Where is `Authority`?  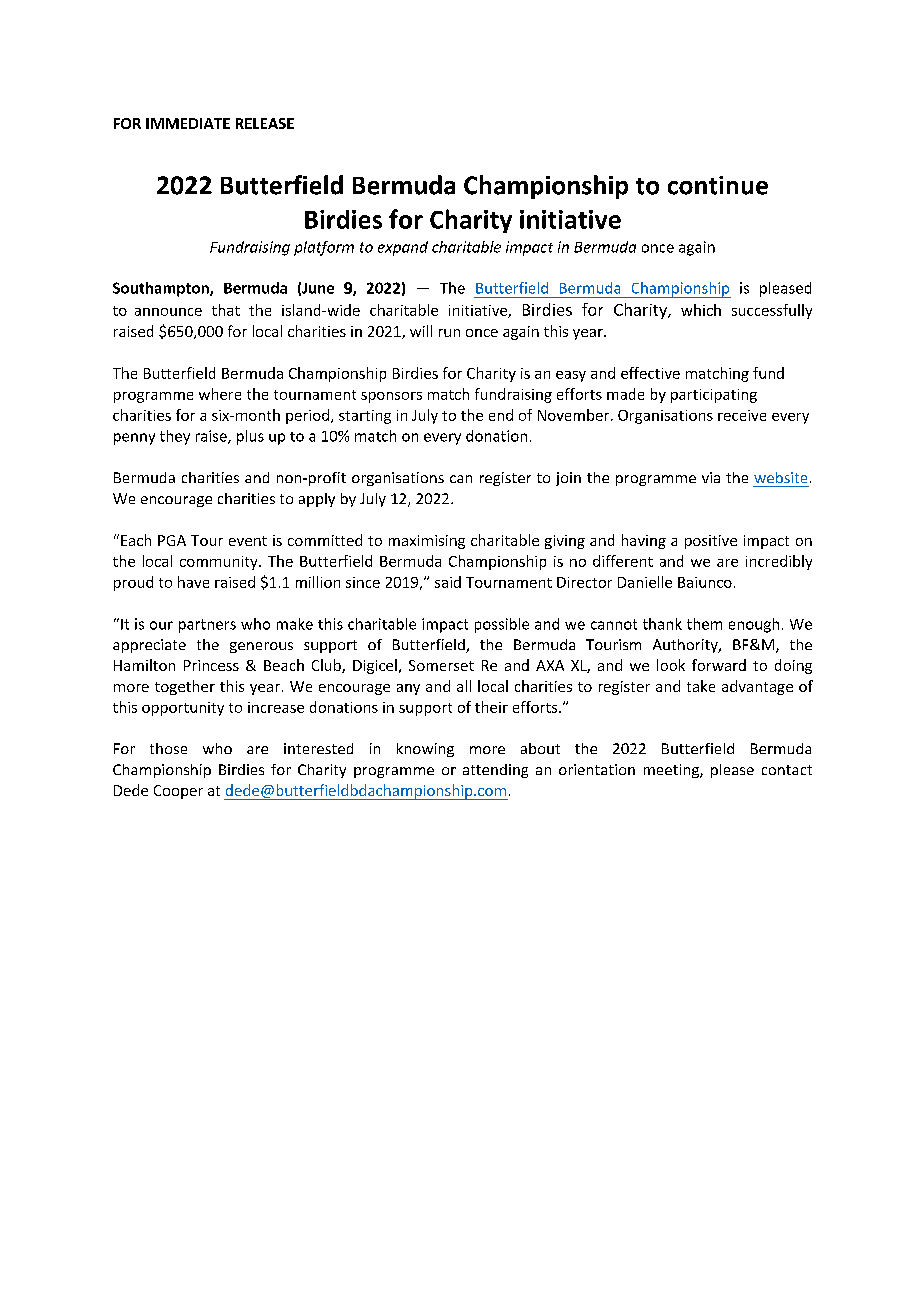 Authority is located at coordinates (686, 646).
